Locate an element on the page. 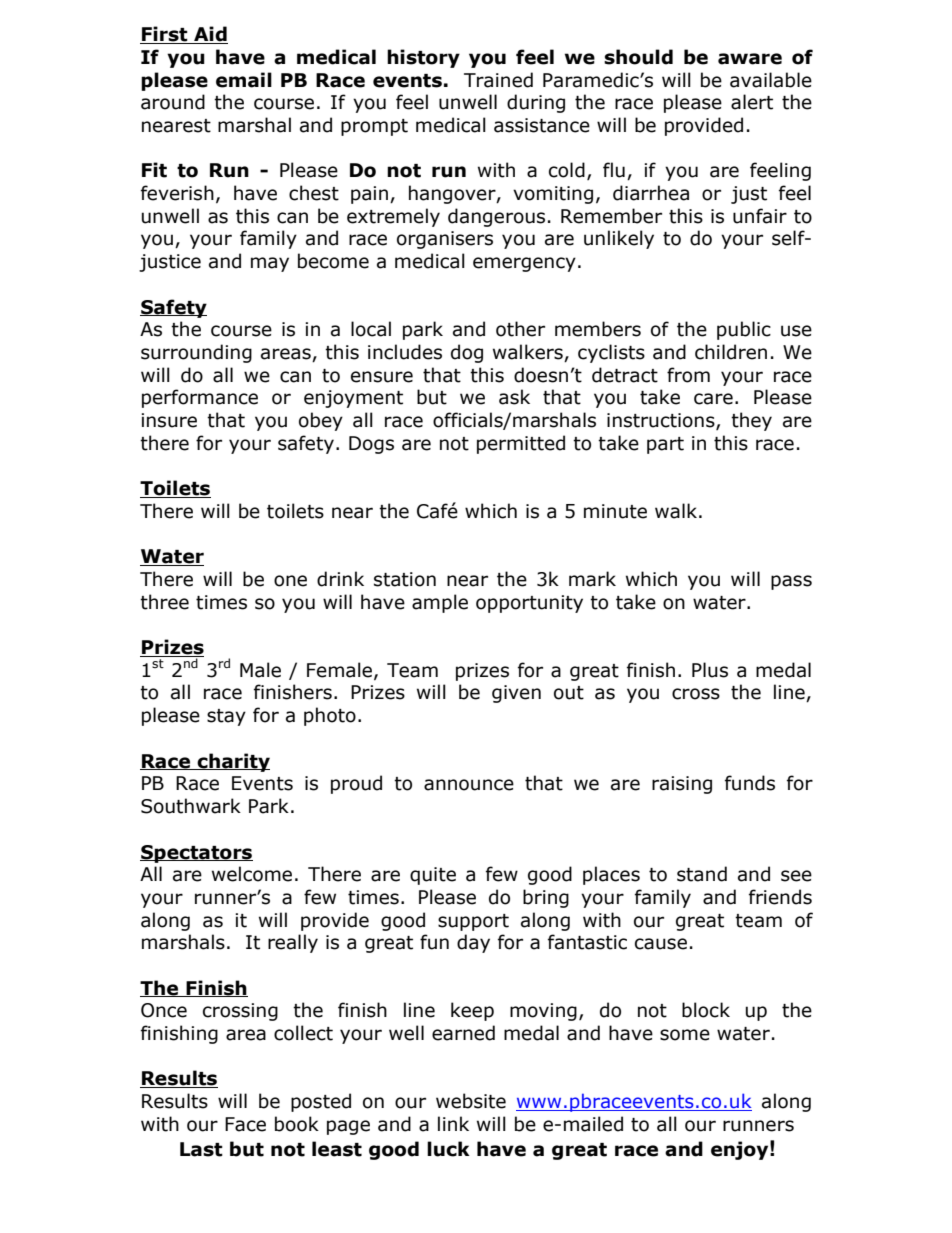 The width and height of the page is (952, 1233). permitted is located at coordinates (521, 444).
